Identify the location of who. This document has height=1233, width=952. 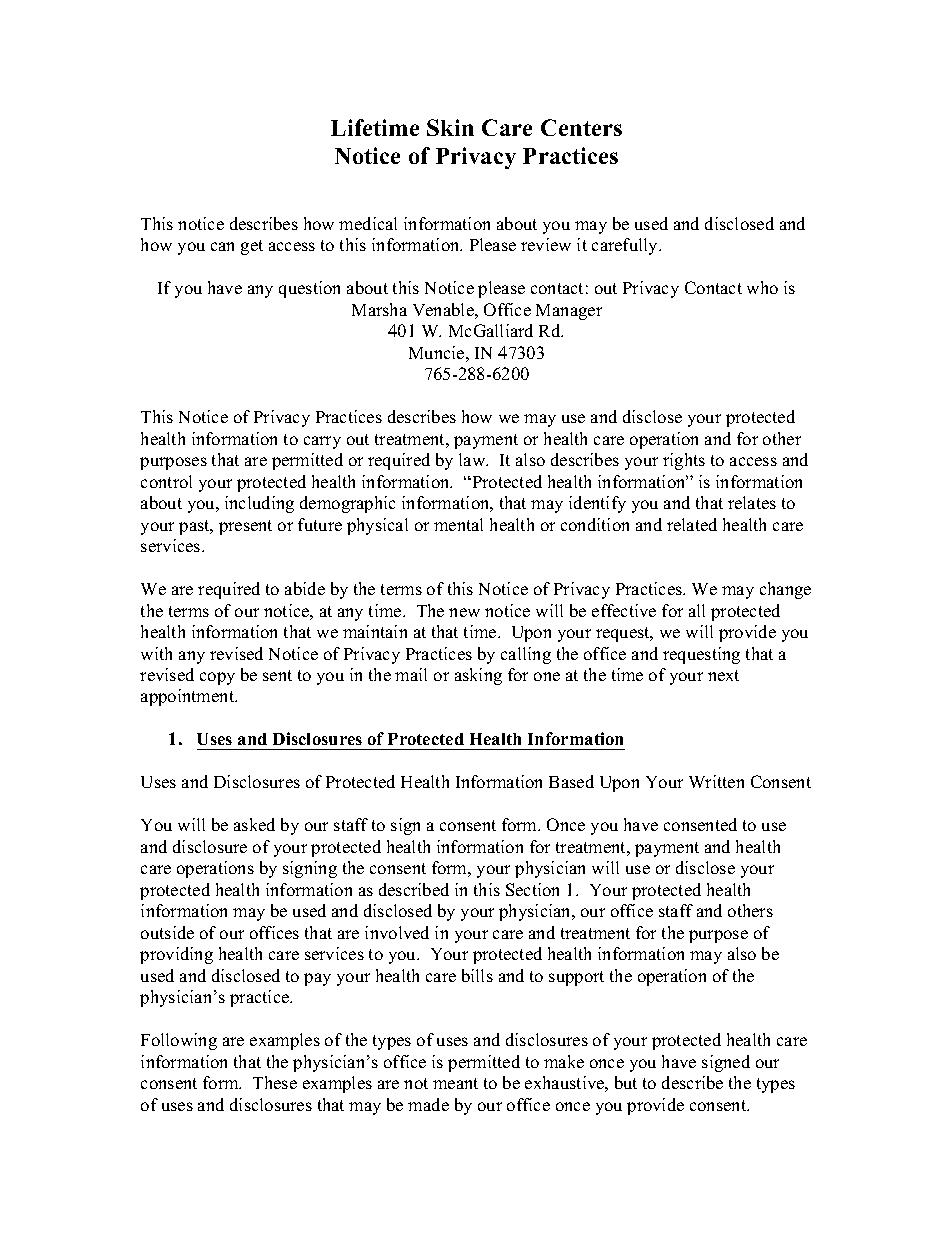
(762, 287).
